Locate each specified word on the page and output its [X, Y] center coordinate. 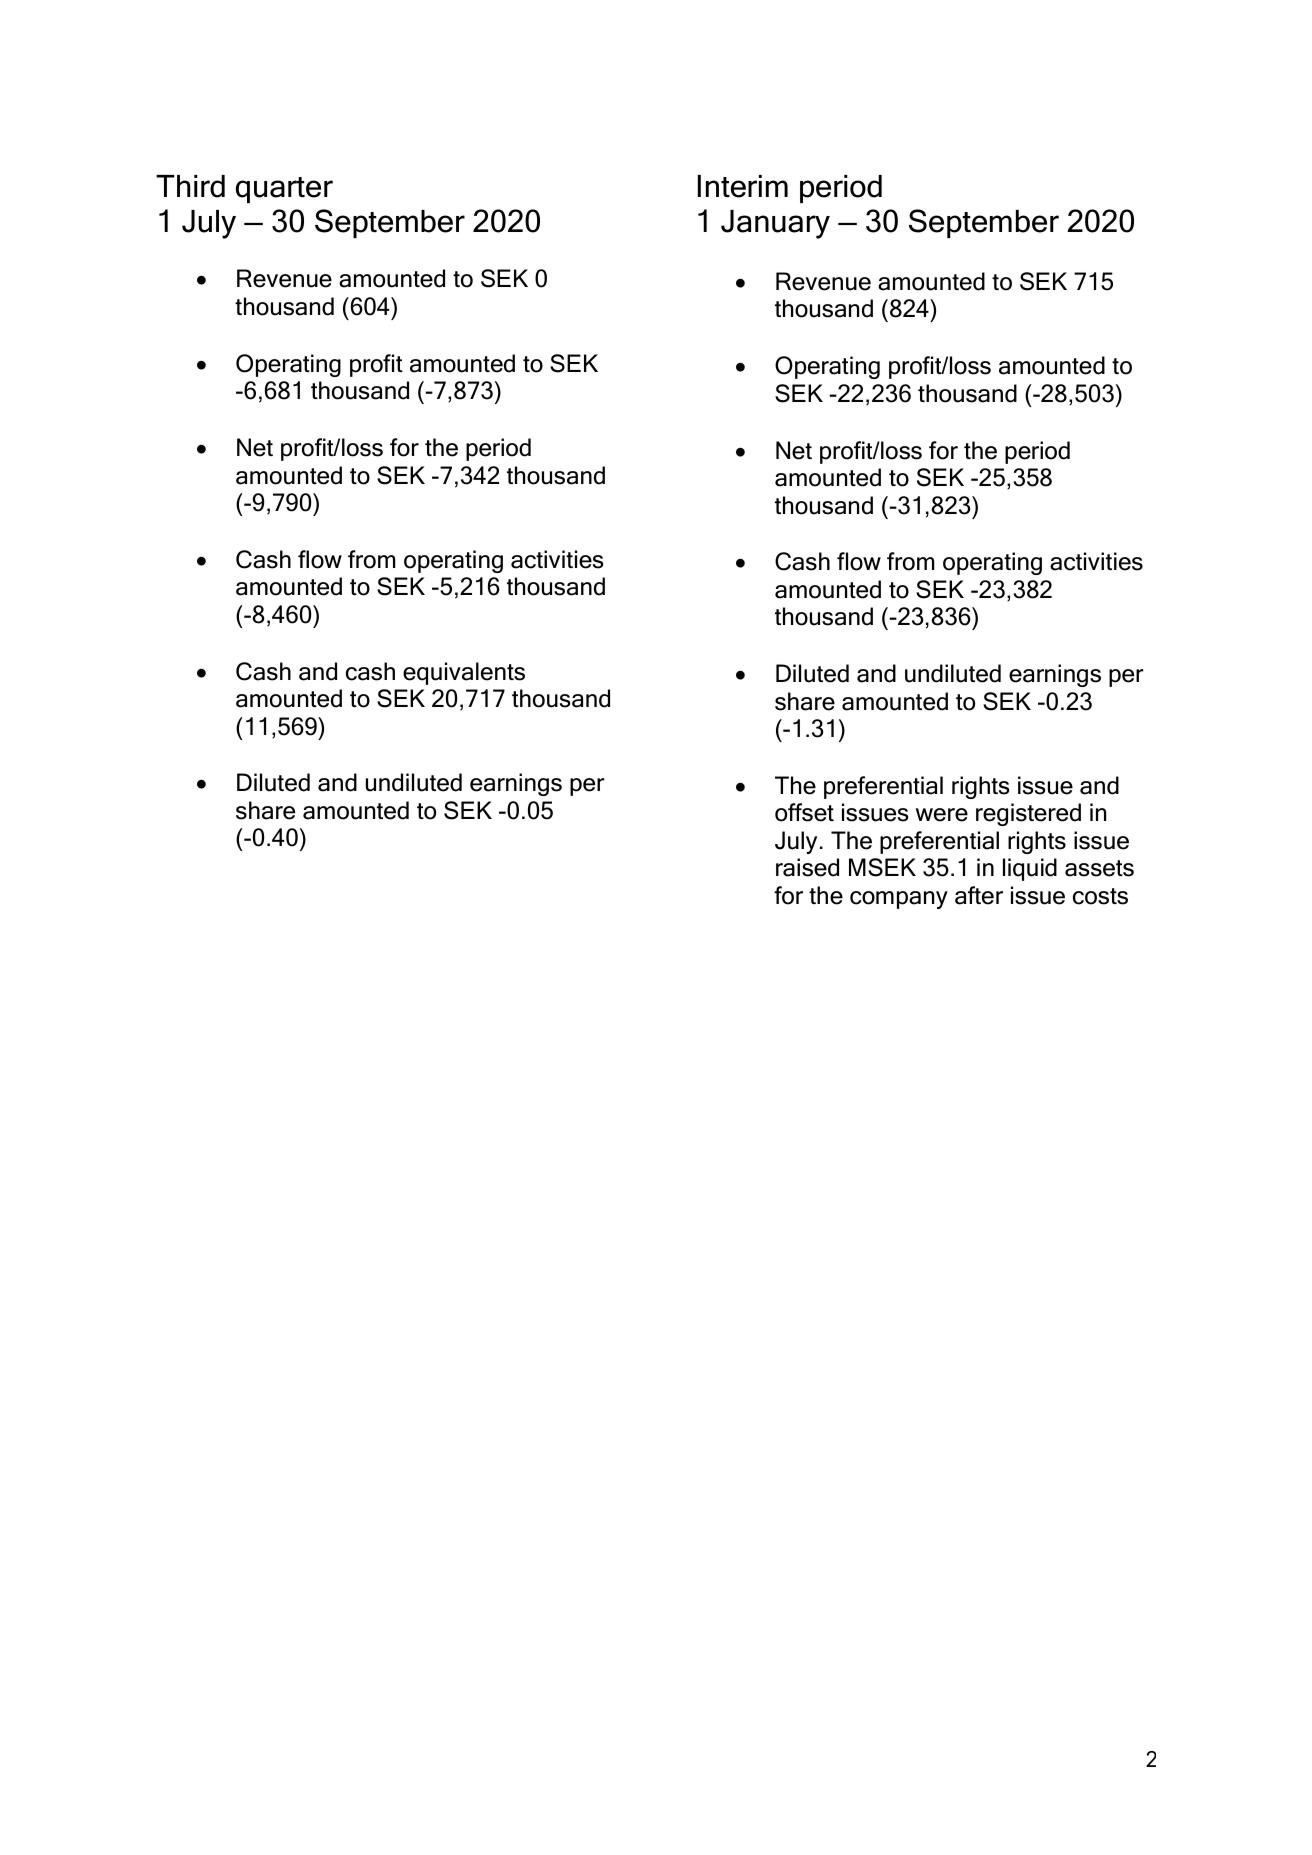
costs [1100, 896]
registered [1028, 814]
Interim [743, 186]
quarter [284, 190]
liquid [1030, 869]
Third [190, 186]
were [942, 815]
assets [1099, 868]
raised [807, 867]
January [775, 224]
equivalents [464, 673]
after [979, 895]
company [899, 900]
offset [804, 812]
